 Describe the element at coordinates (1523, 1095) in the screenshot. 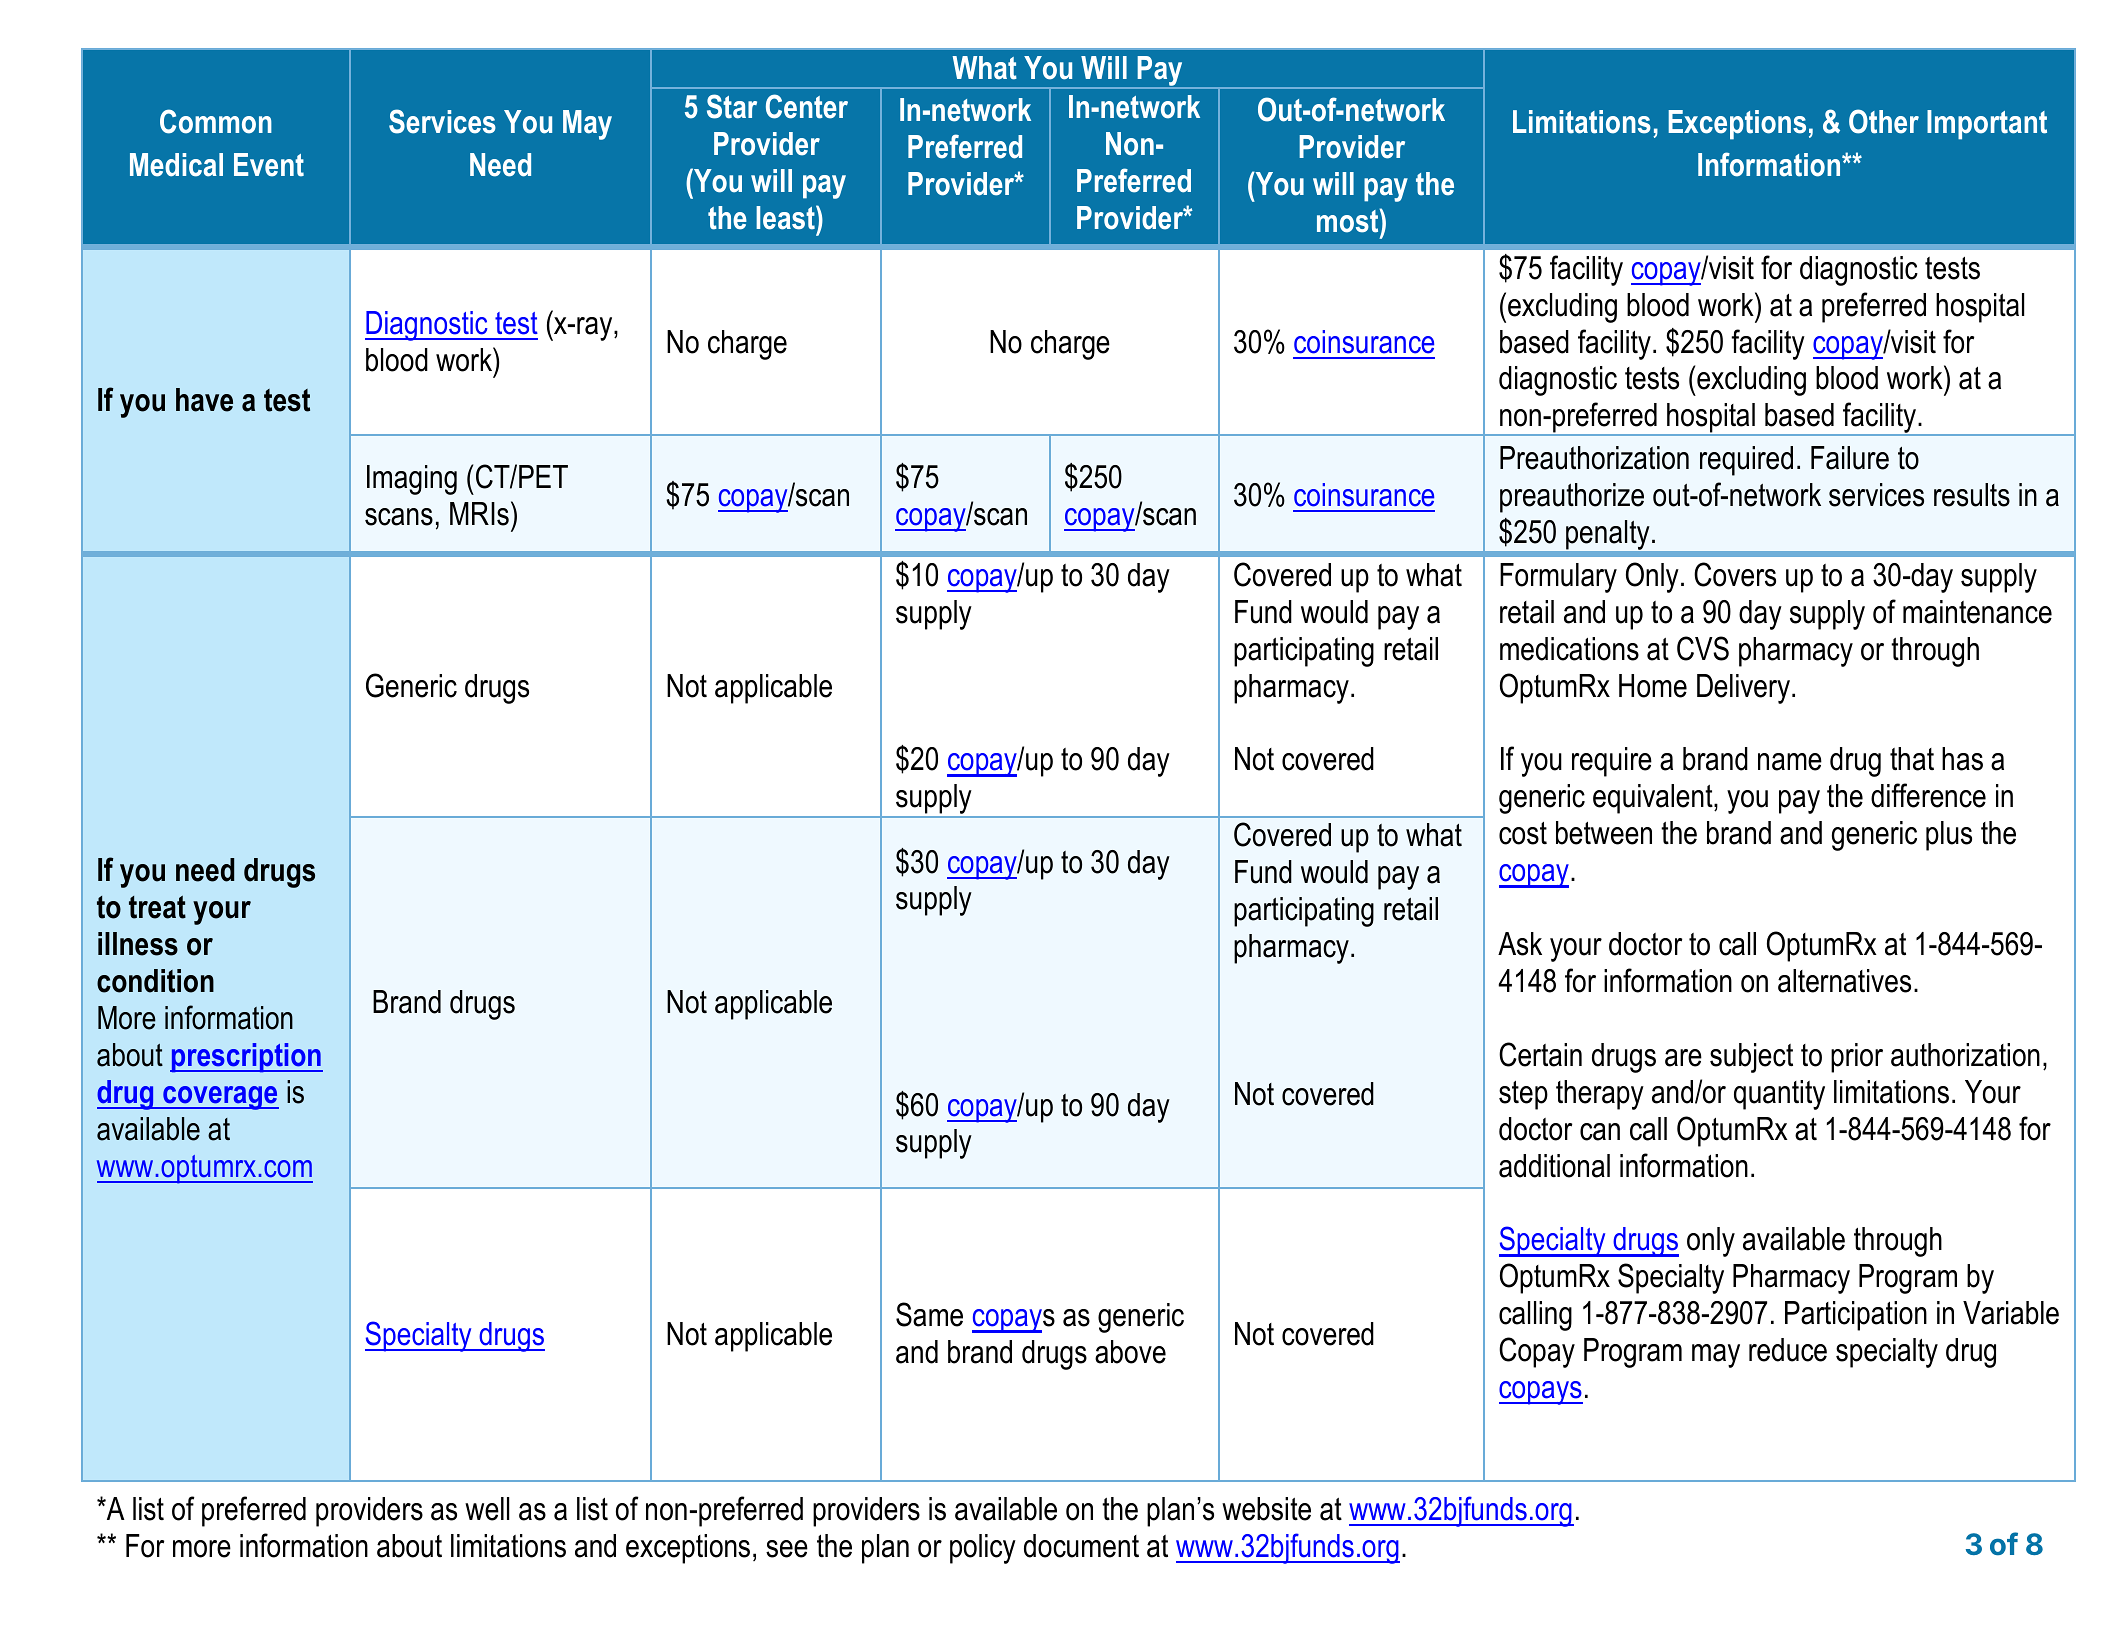

I see `step` at that location.
